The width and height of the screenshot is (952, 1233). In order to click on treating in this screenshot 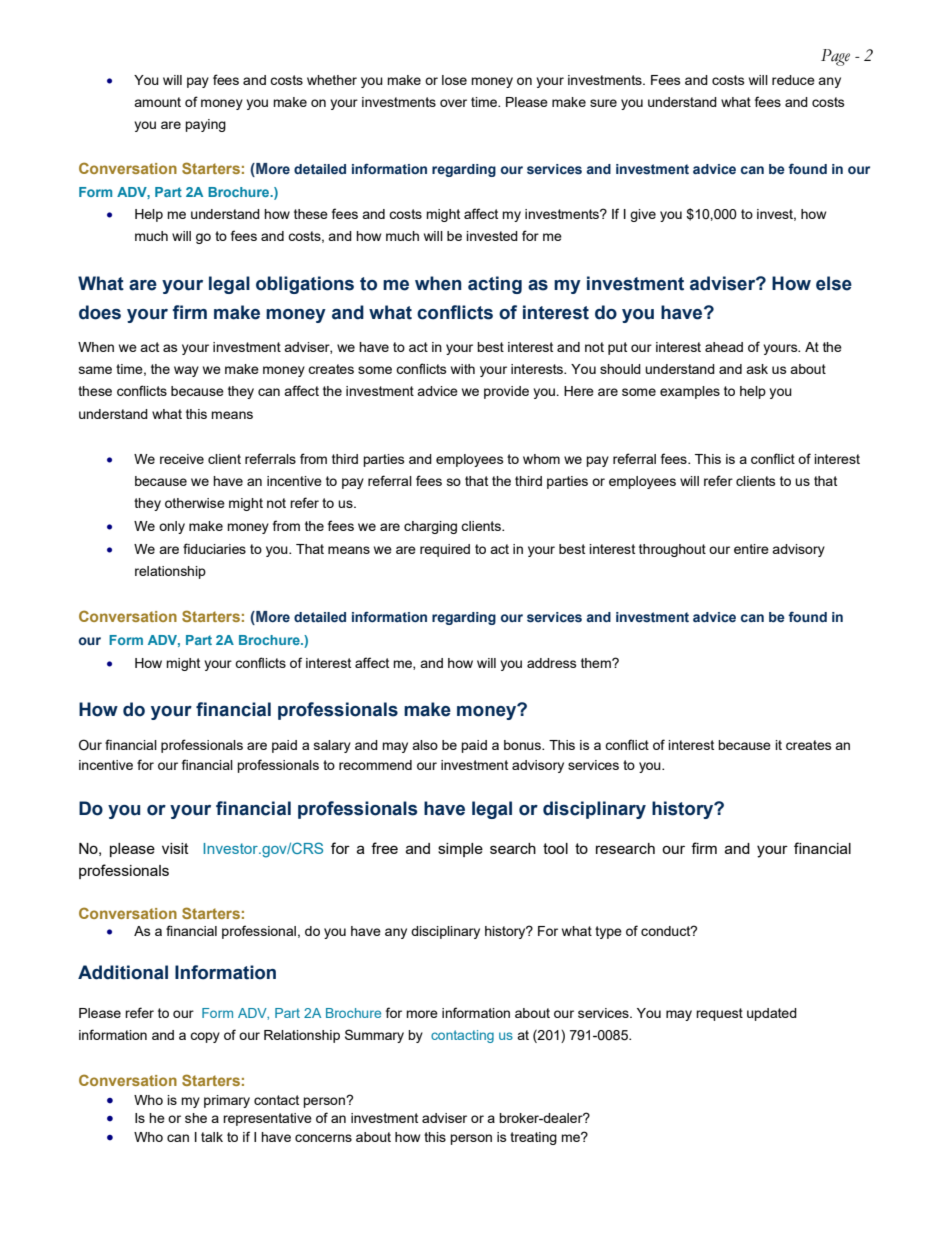, I will do `click(533, 1138)`.
